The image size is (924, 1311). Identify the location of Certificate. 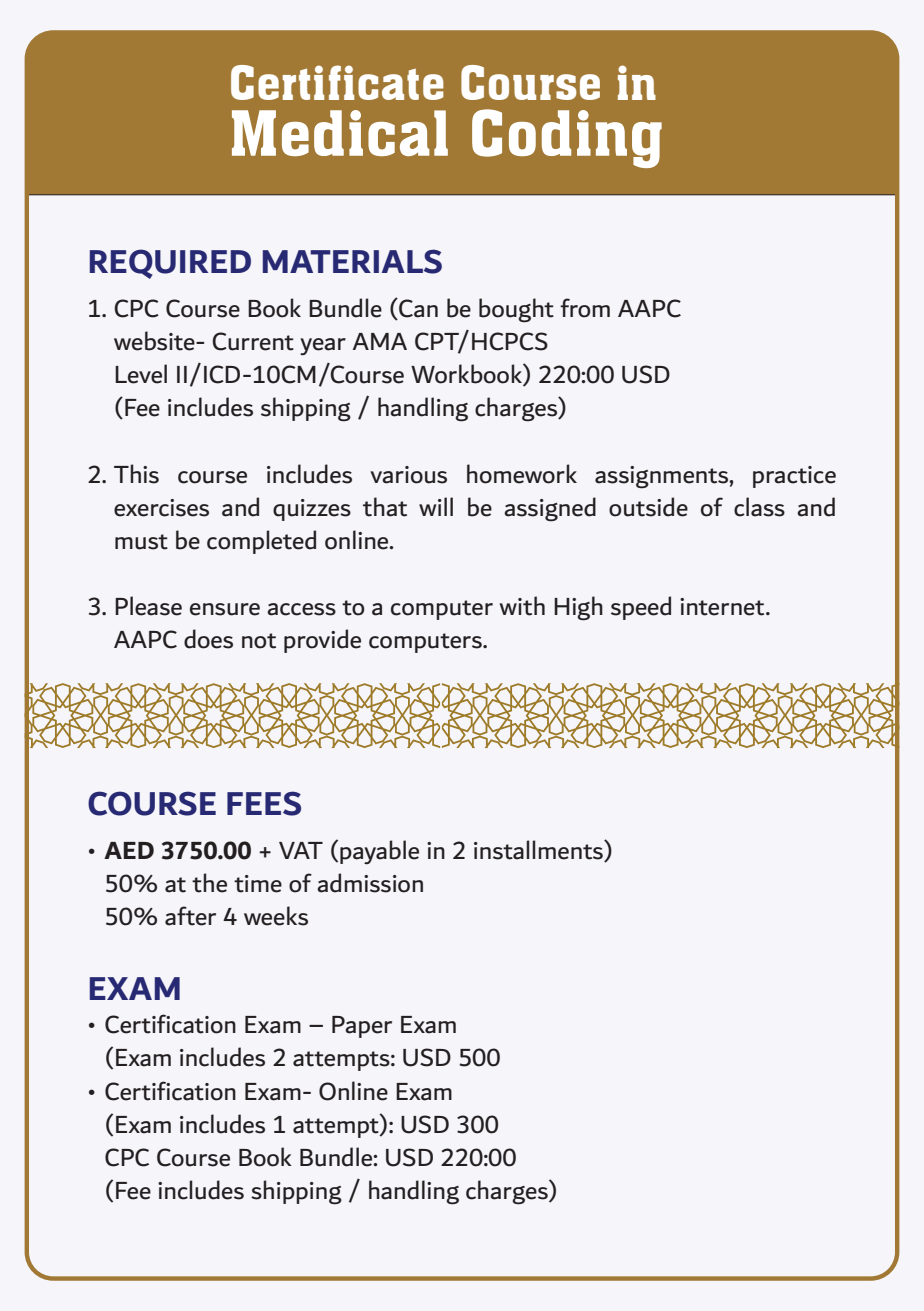
(337, 82).
